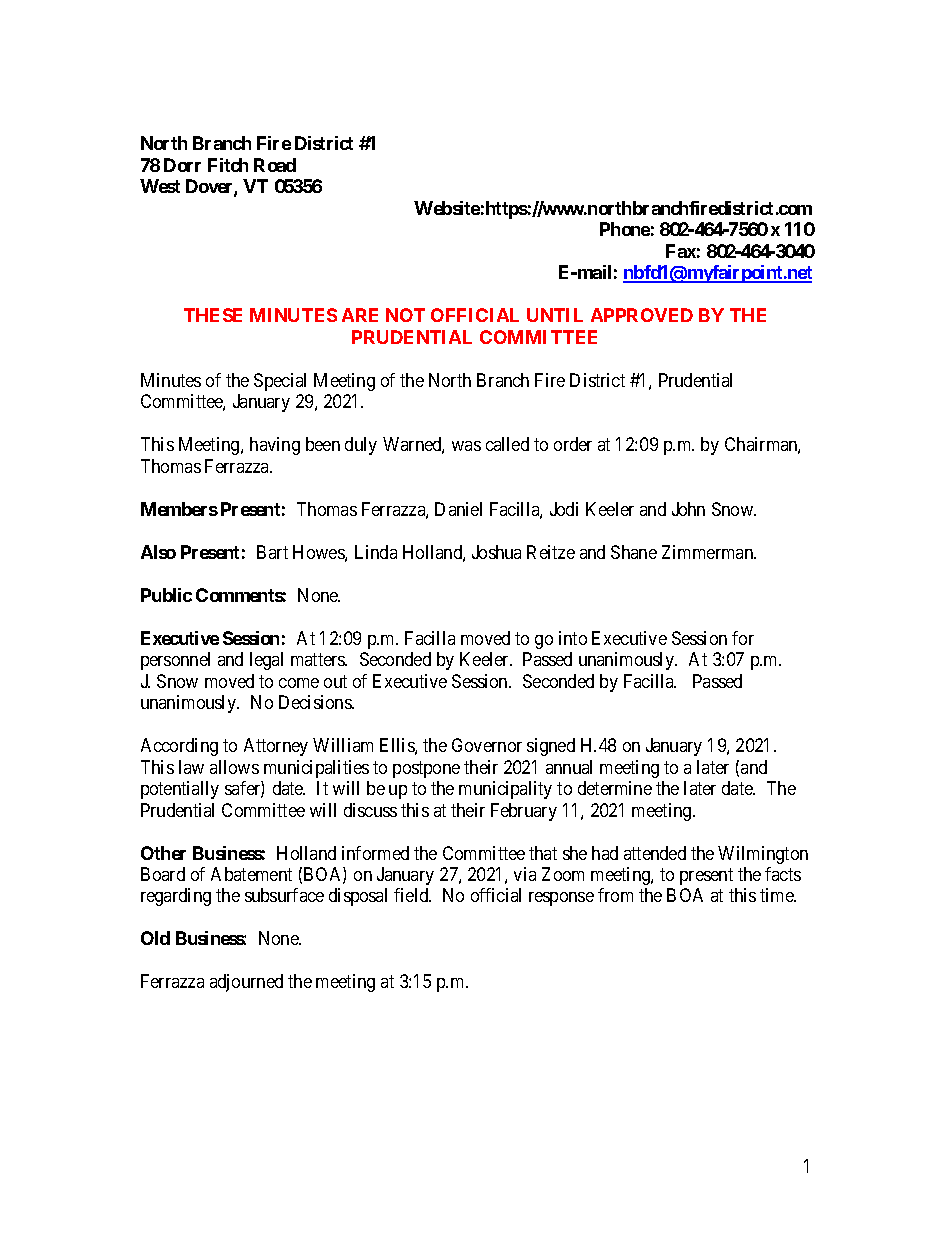 This document has width=952, height=1233. I want to click on Attorney, so click(276, 747).
